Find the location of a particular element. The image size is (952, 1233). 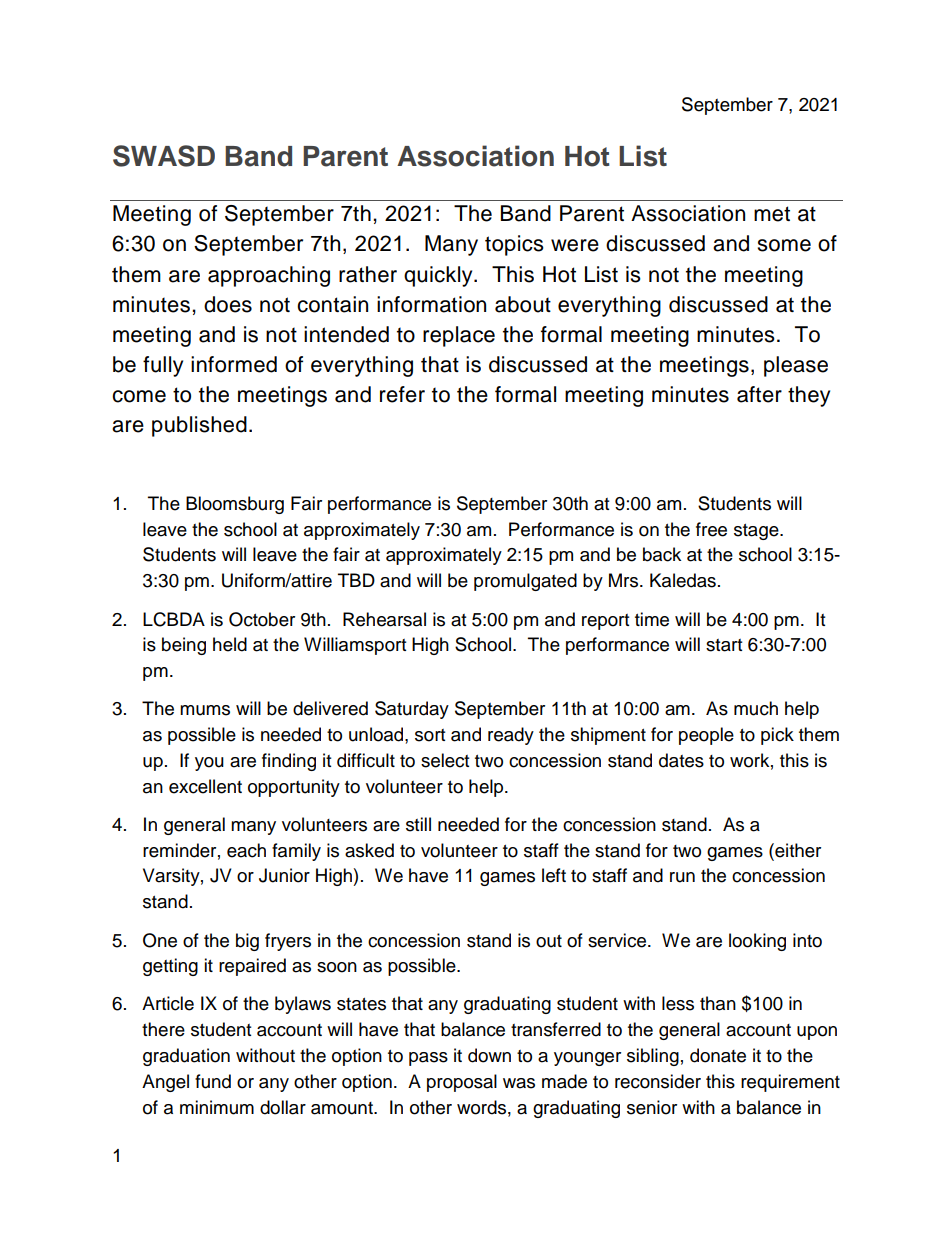

promulgated is located at coordinates (525, 582).
